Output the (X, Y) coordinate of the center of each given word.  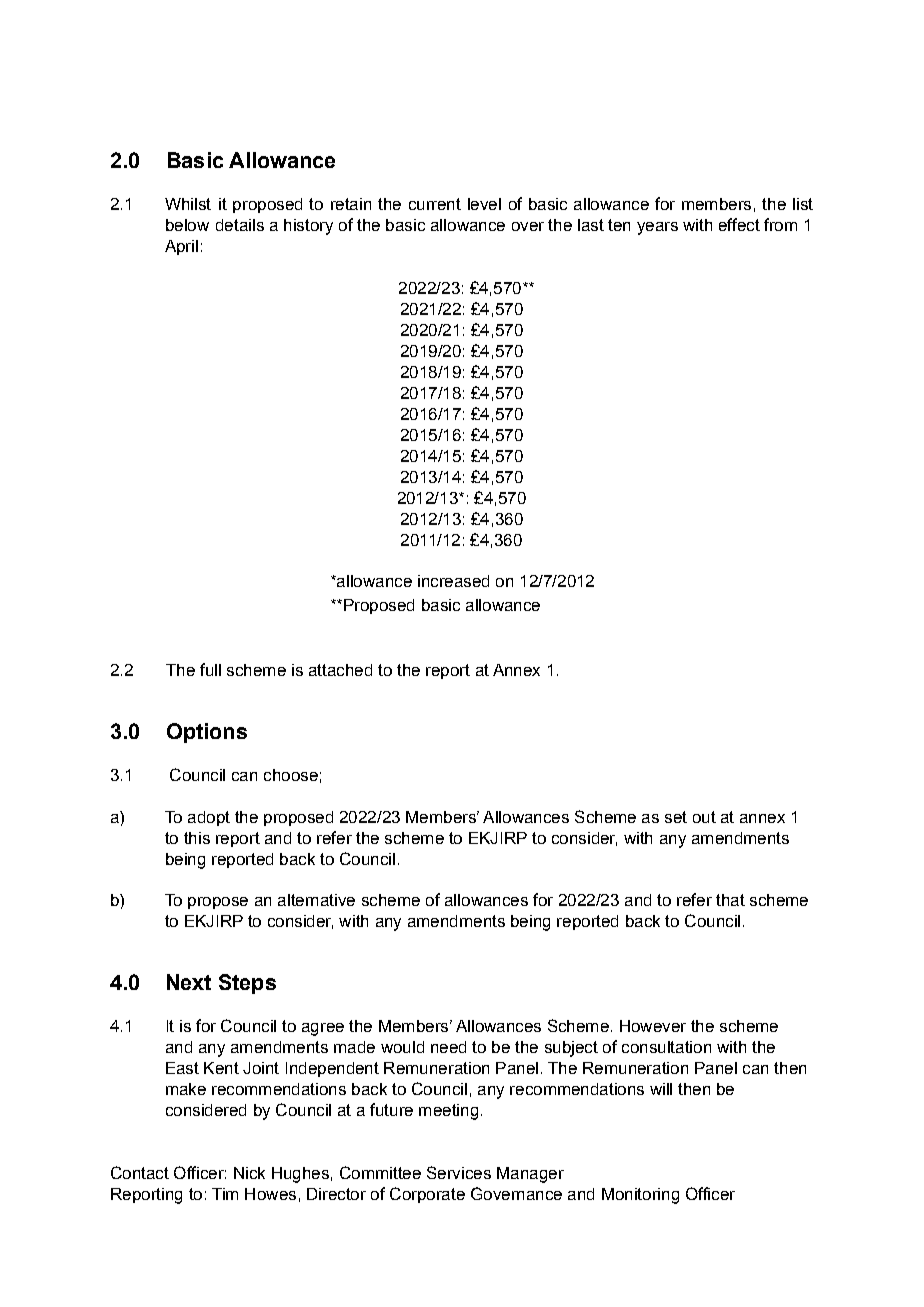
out (704, 817)
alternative (316, 900)
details (240, 225)
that (730, 900)
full (210, 669)
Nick (249, 1173)
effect (739, 224)
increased (453, 581)
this (197, 838)
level (484, 204)
